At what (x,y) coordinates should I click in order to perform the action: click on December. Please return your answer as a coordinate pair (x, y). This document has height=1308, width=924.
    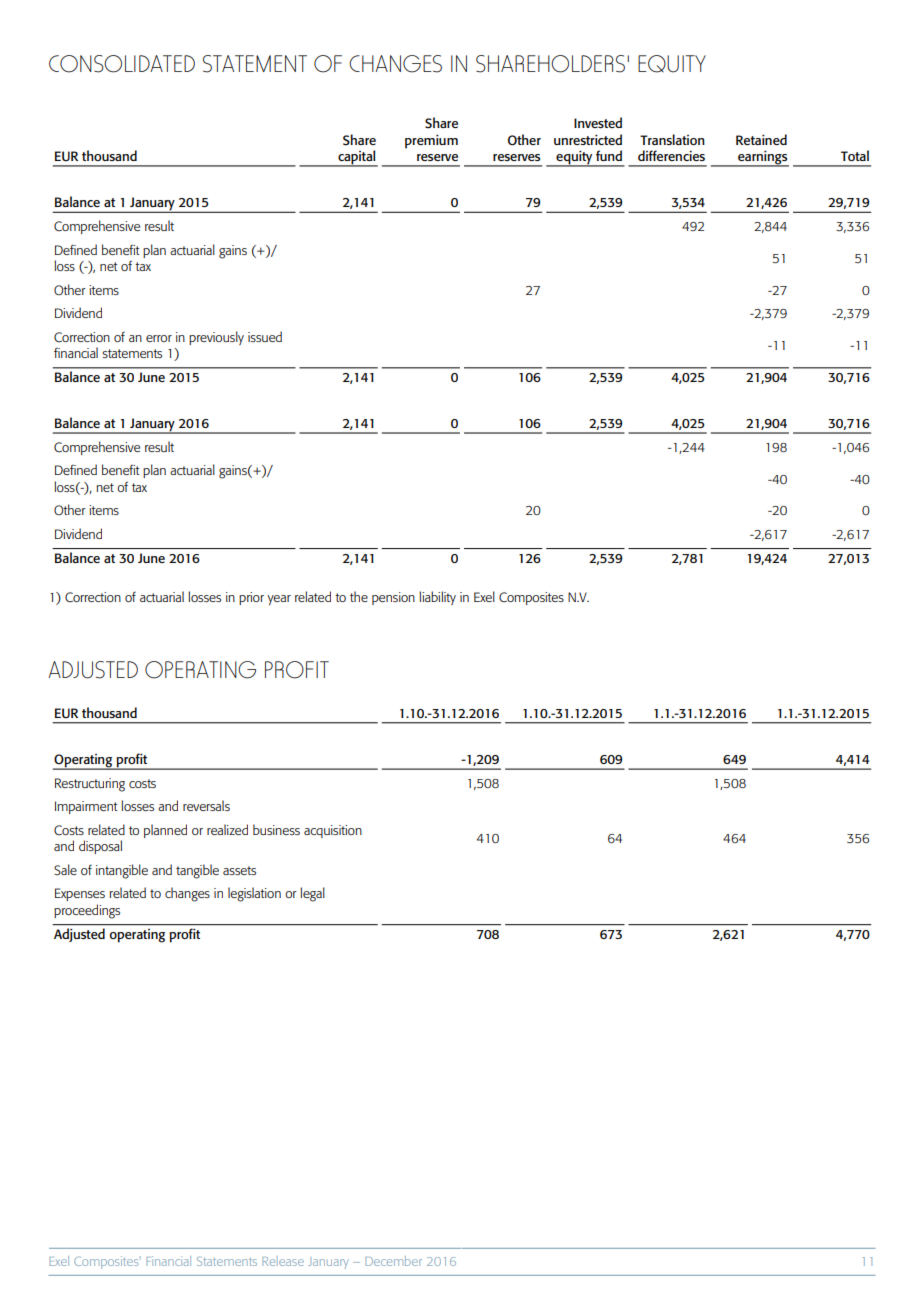
    Looking at the image, I should click on (393, 1261).
